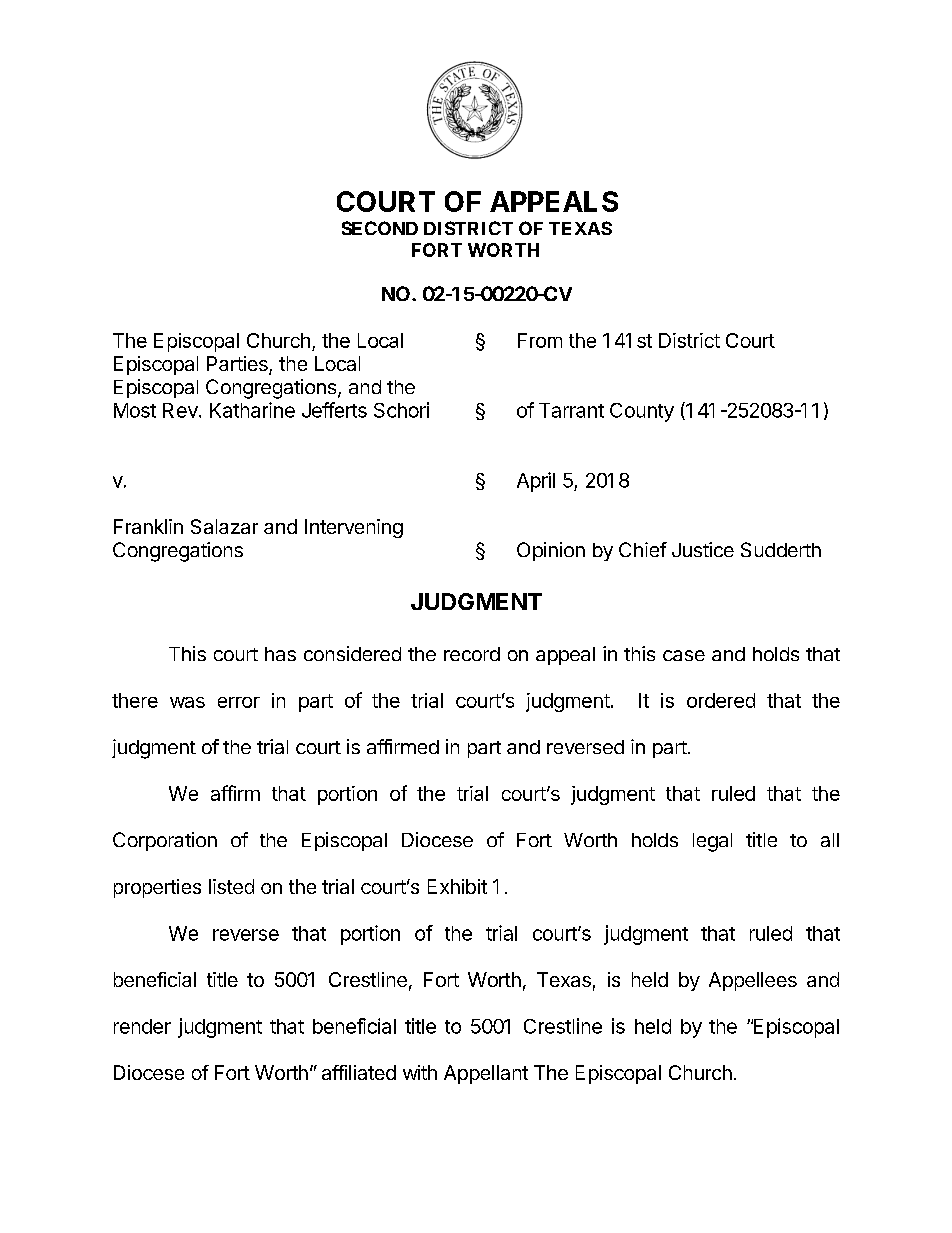 This screenshot has width=952, height=1233. Describe the element at coordinates (830, 840) in the screenshot. I see `all` at that location.
